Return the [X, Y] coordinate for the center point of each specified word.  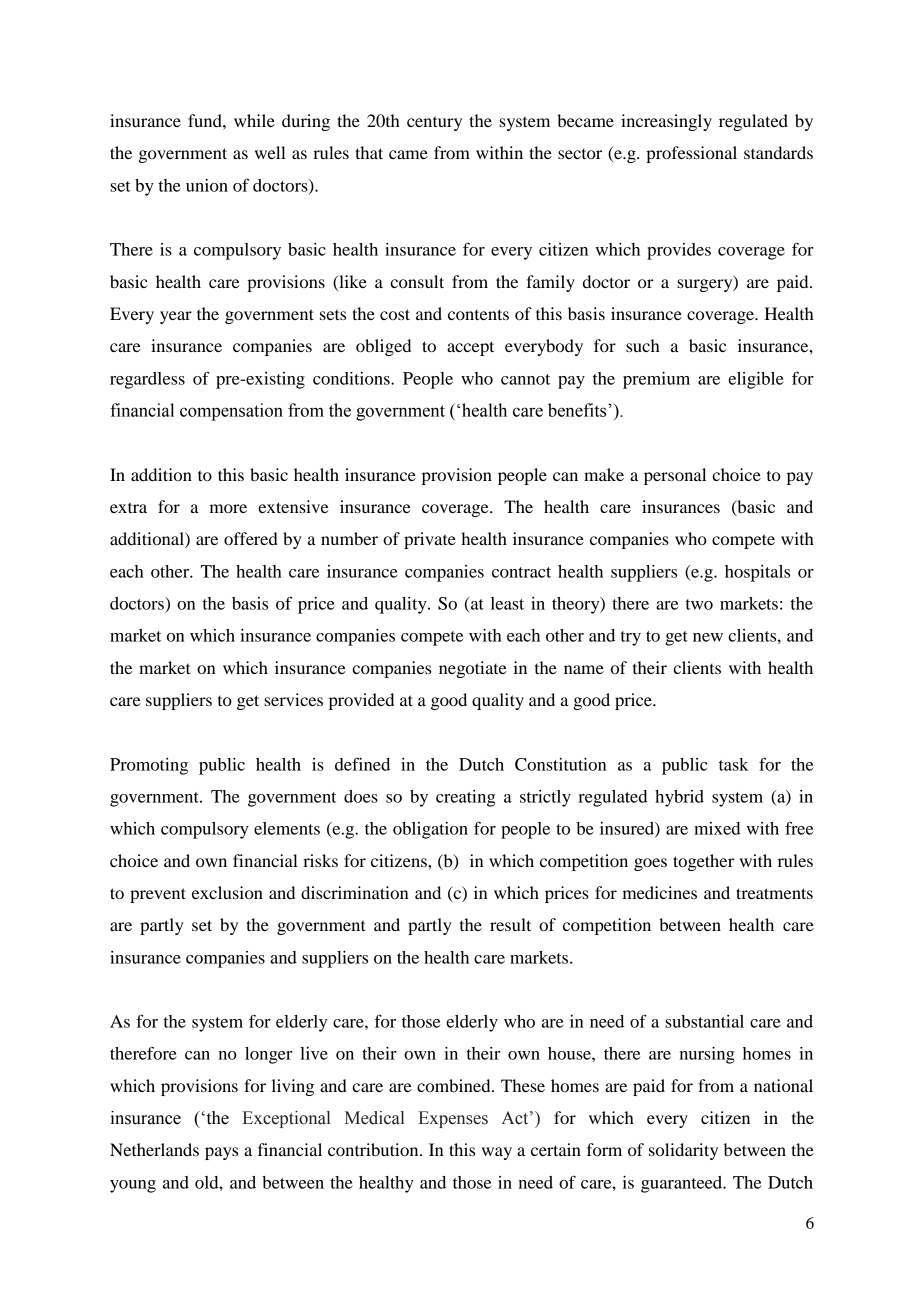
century [434, 123]
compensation [231, 412]
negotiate [473, 669]
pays [221, 1153]
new [708, 637]
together [703, 862]
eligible [756, 380]
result [510, 924]
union [207, 185]
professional [691, 154]
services [293, 699]
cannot [525, 379]
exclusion [227, 892]
